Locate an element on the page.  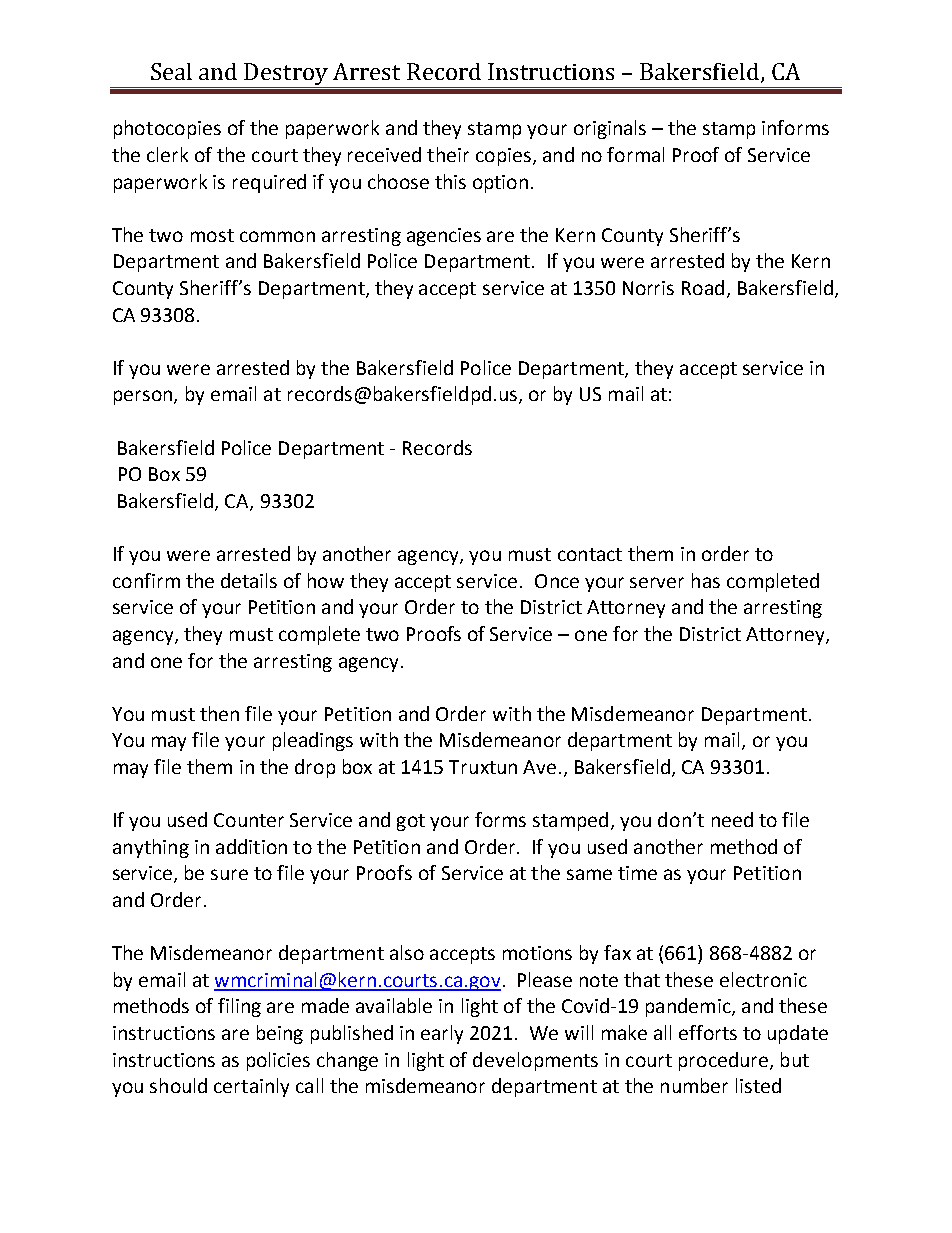
Counter is located at coordinates (249, 820).
